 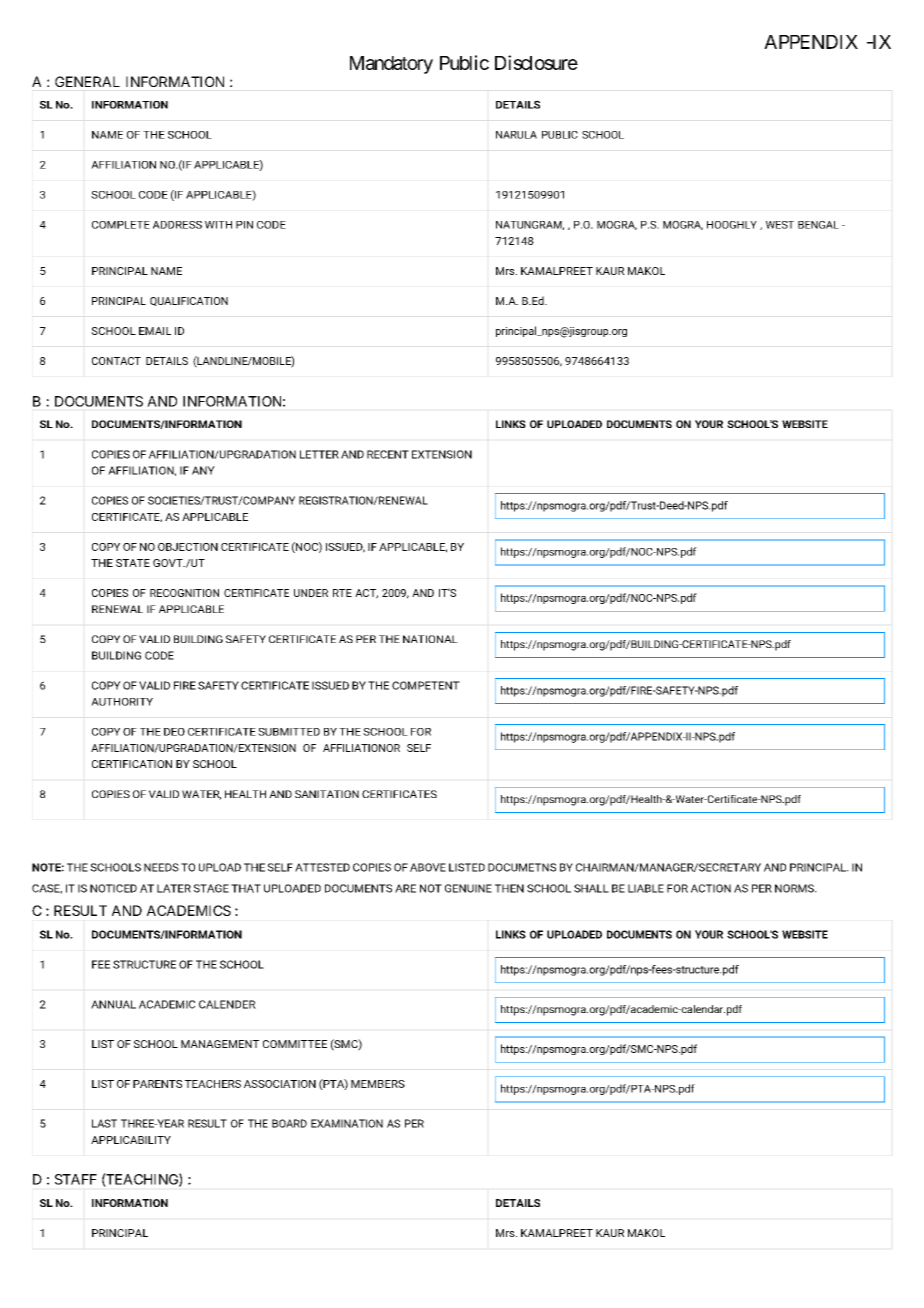 I want to click on NATIONAL, so click(x=430, y=639).
